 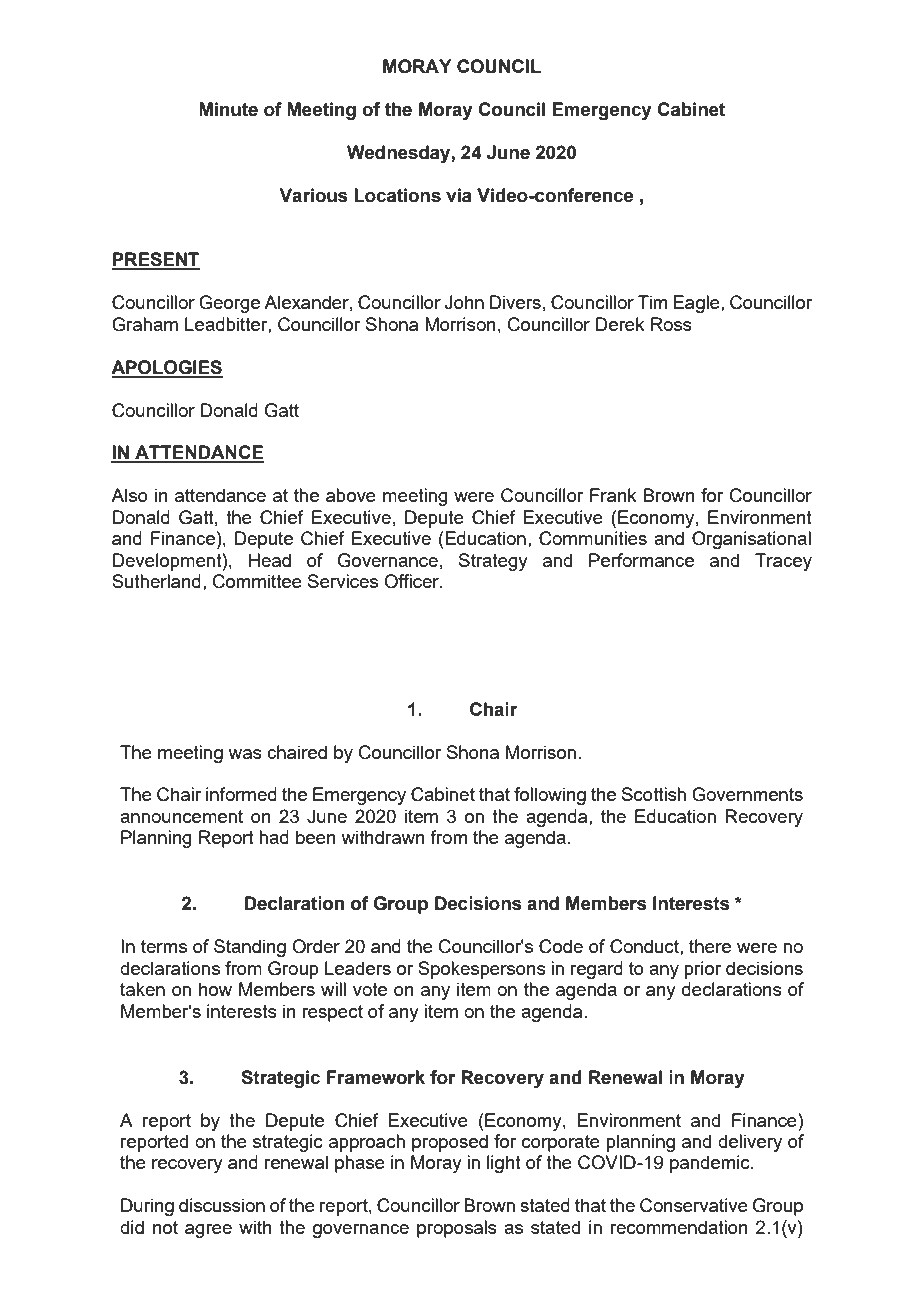 I want to click on discussion, so click(x=222, y=1205).
